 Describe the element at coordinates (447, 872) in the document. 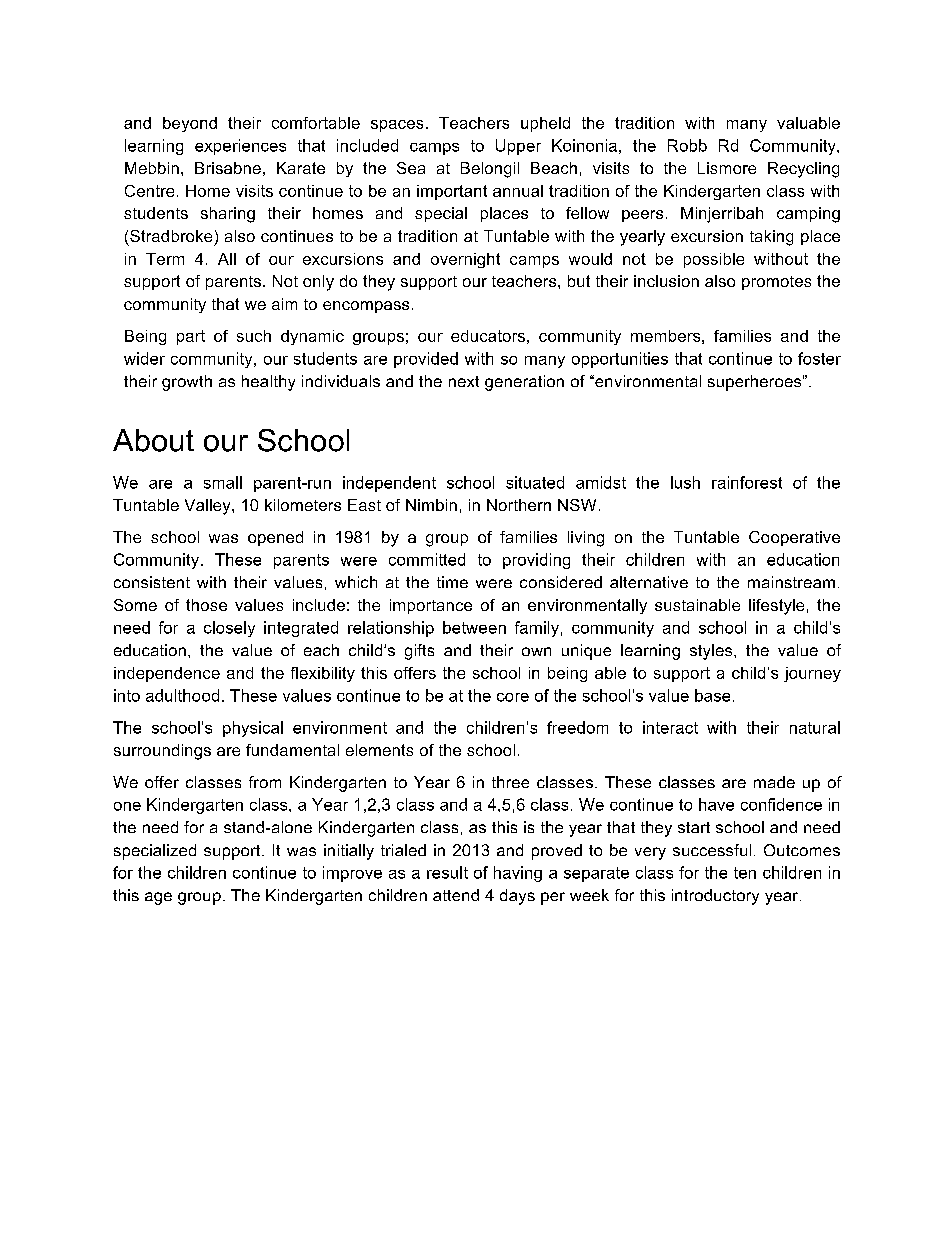

I see `result` at that location.
